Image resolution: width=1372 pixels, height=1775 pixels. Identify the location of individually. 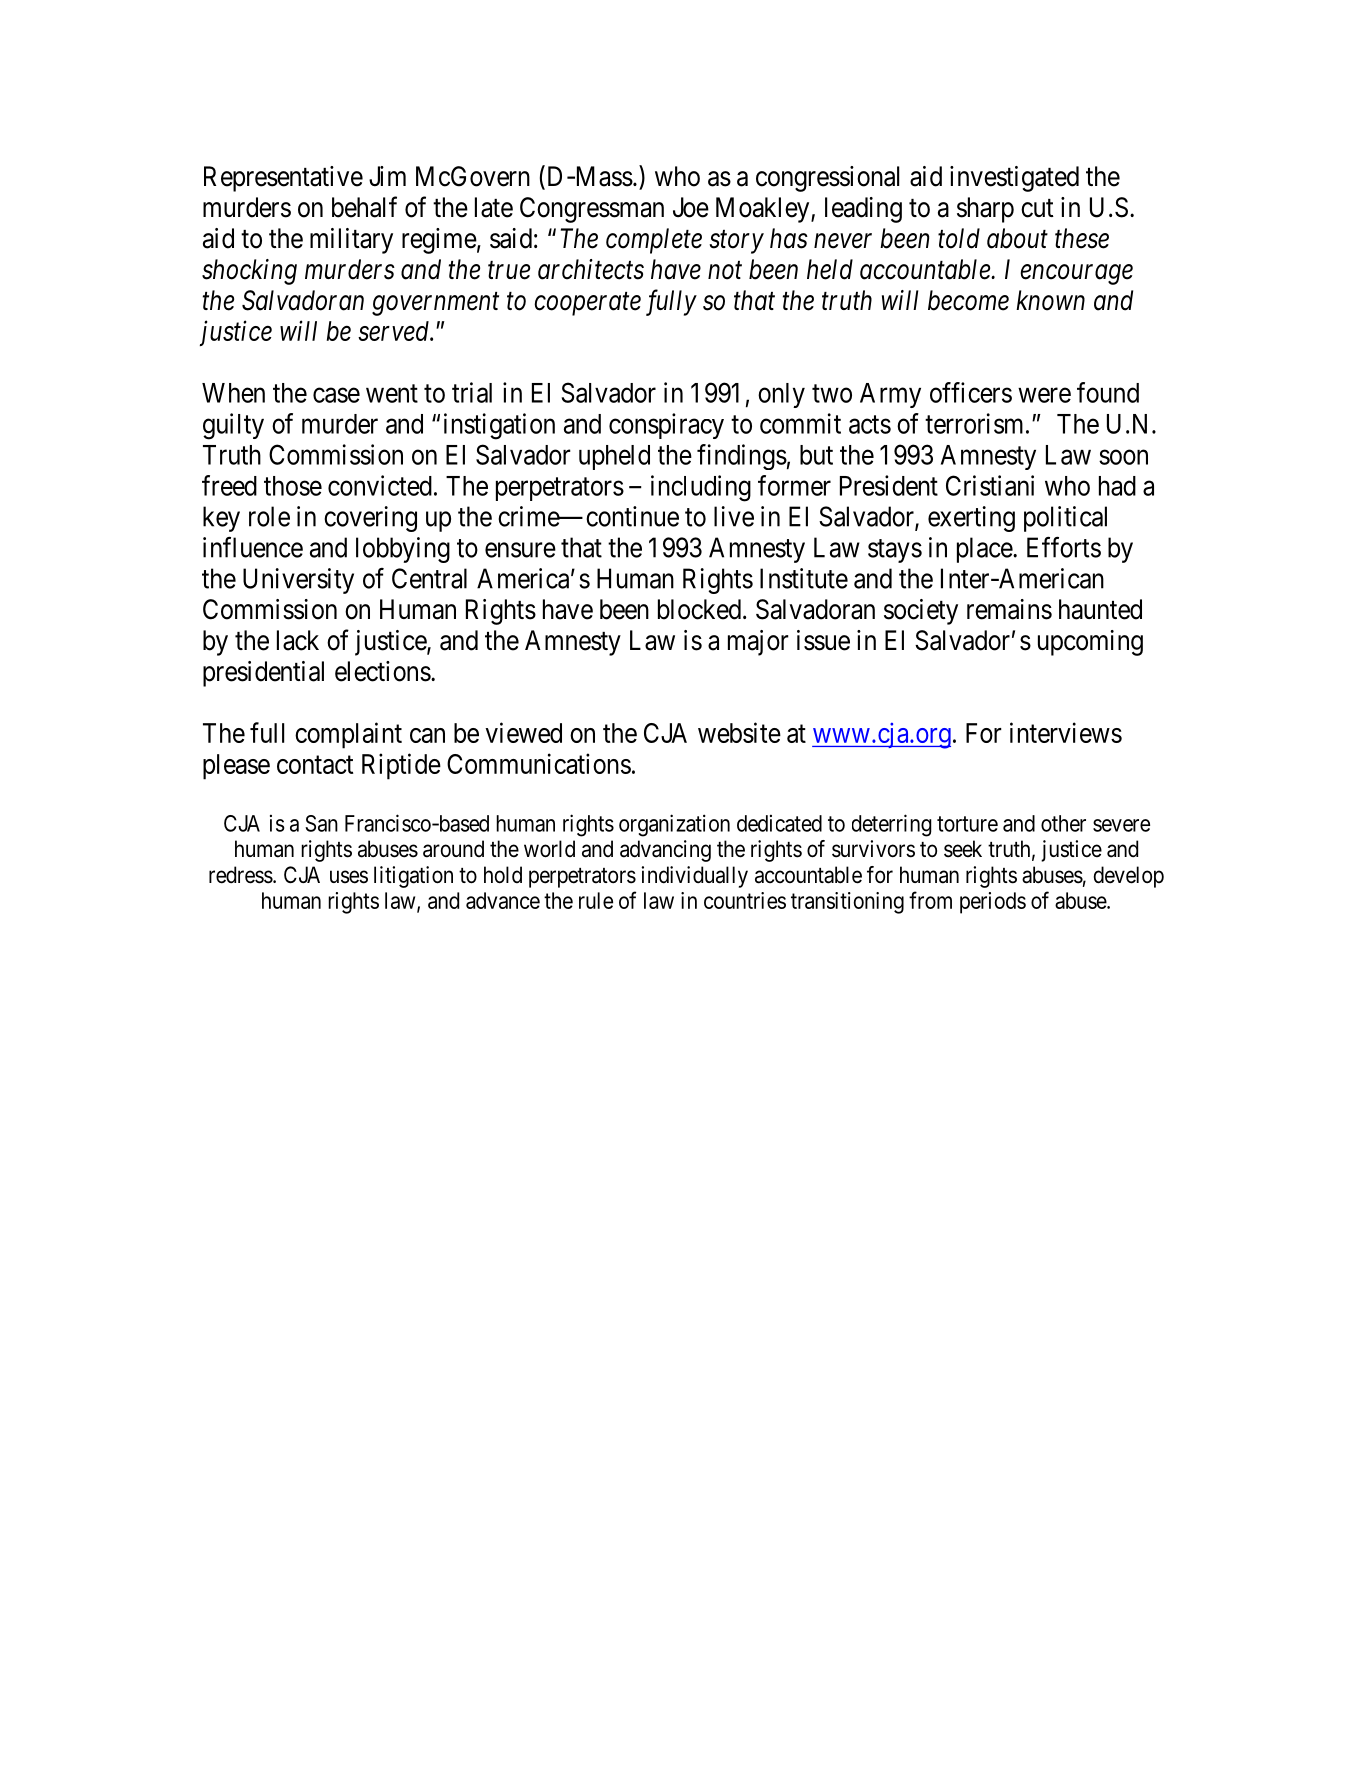
(694, 877).
